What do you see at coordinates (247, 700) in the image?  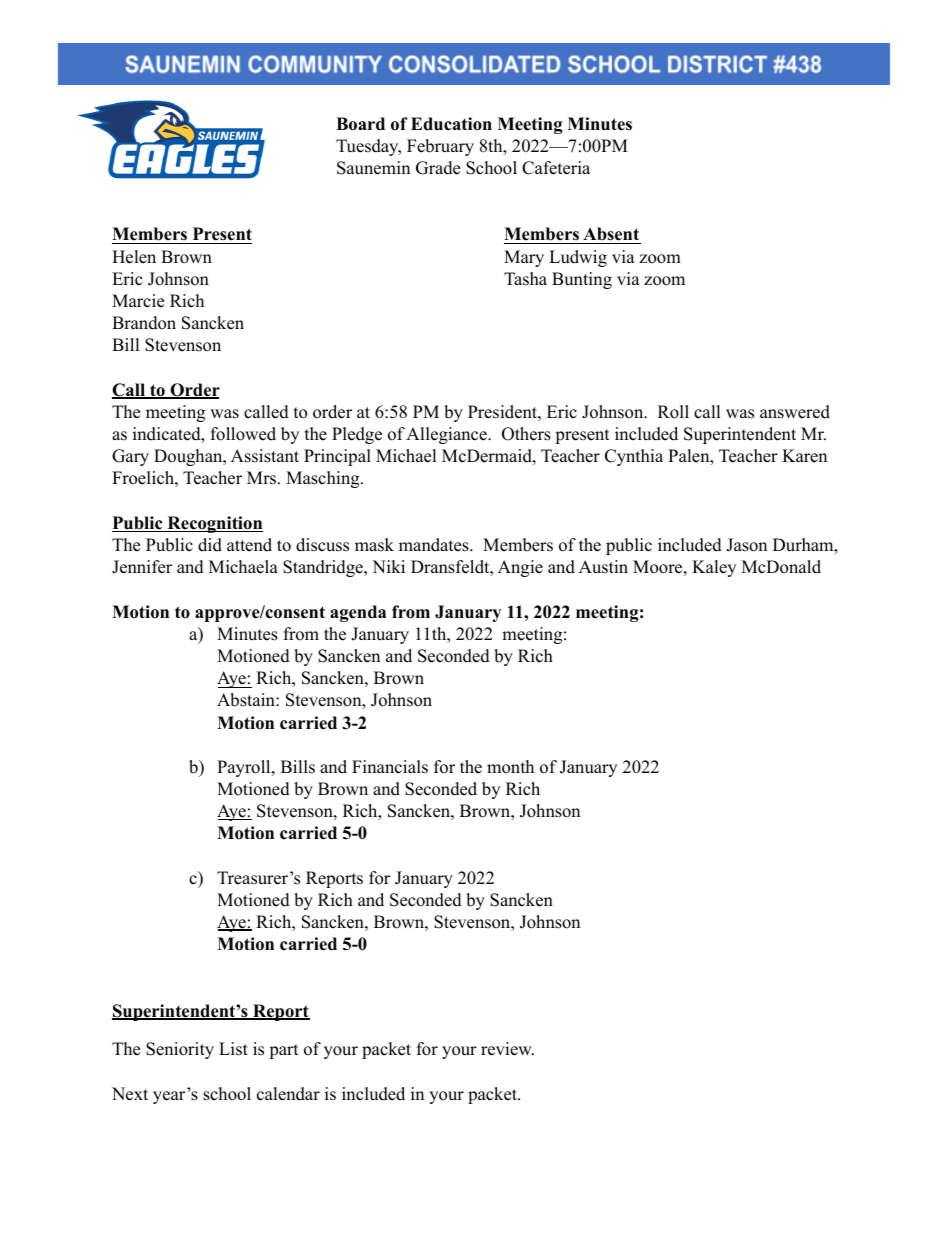 I see `Abstain` at bounding box center [247, 700].
